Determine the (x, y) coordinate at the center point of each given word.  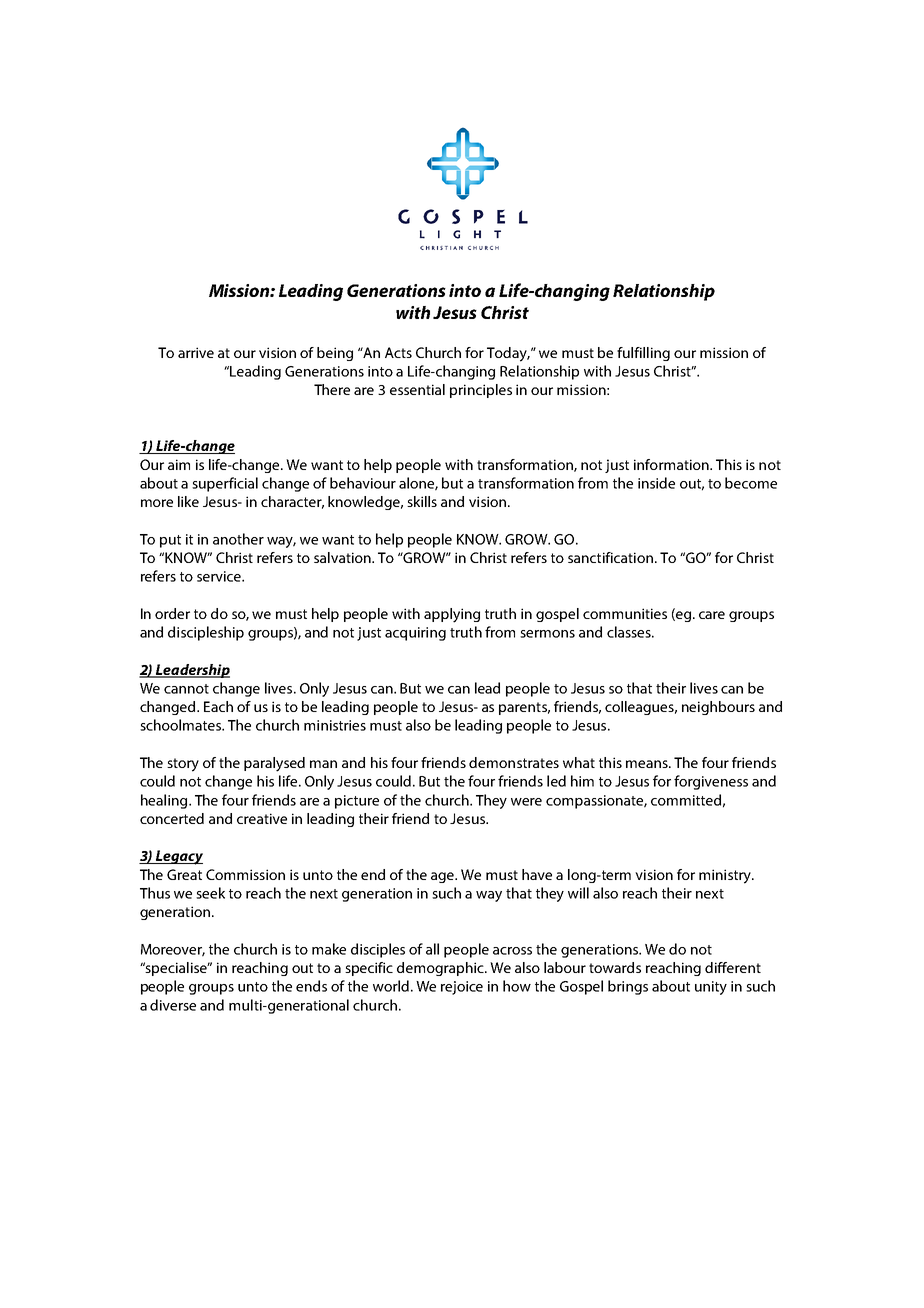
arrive (196, 352)
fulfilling (643, 354)
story (183, 765)
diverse (173, 1005)
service (220, 576)
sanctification (610, 557)
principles (481, 391)
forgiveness (711, 782)
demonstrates (514, 762)
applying (452, 615)
